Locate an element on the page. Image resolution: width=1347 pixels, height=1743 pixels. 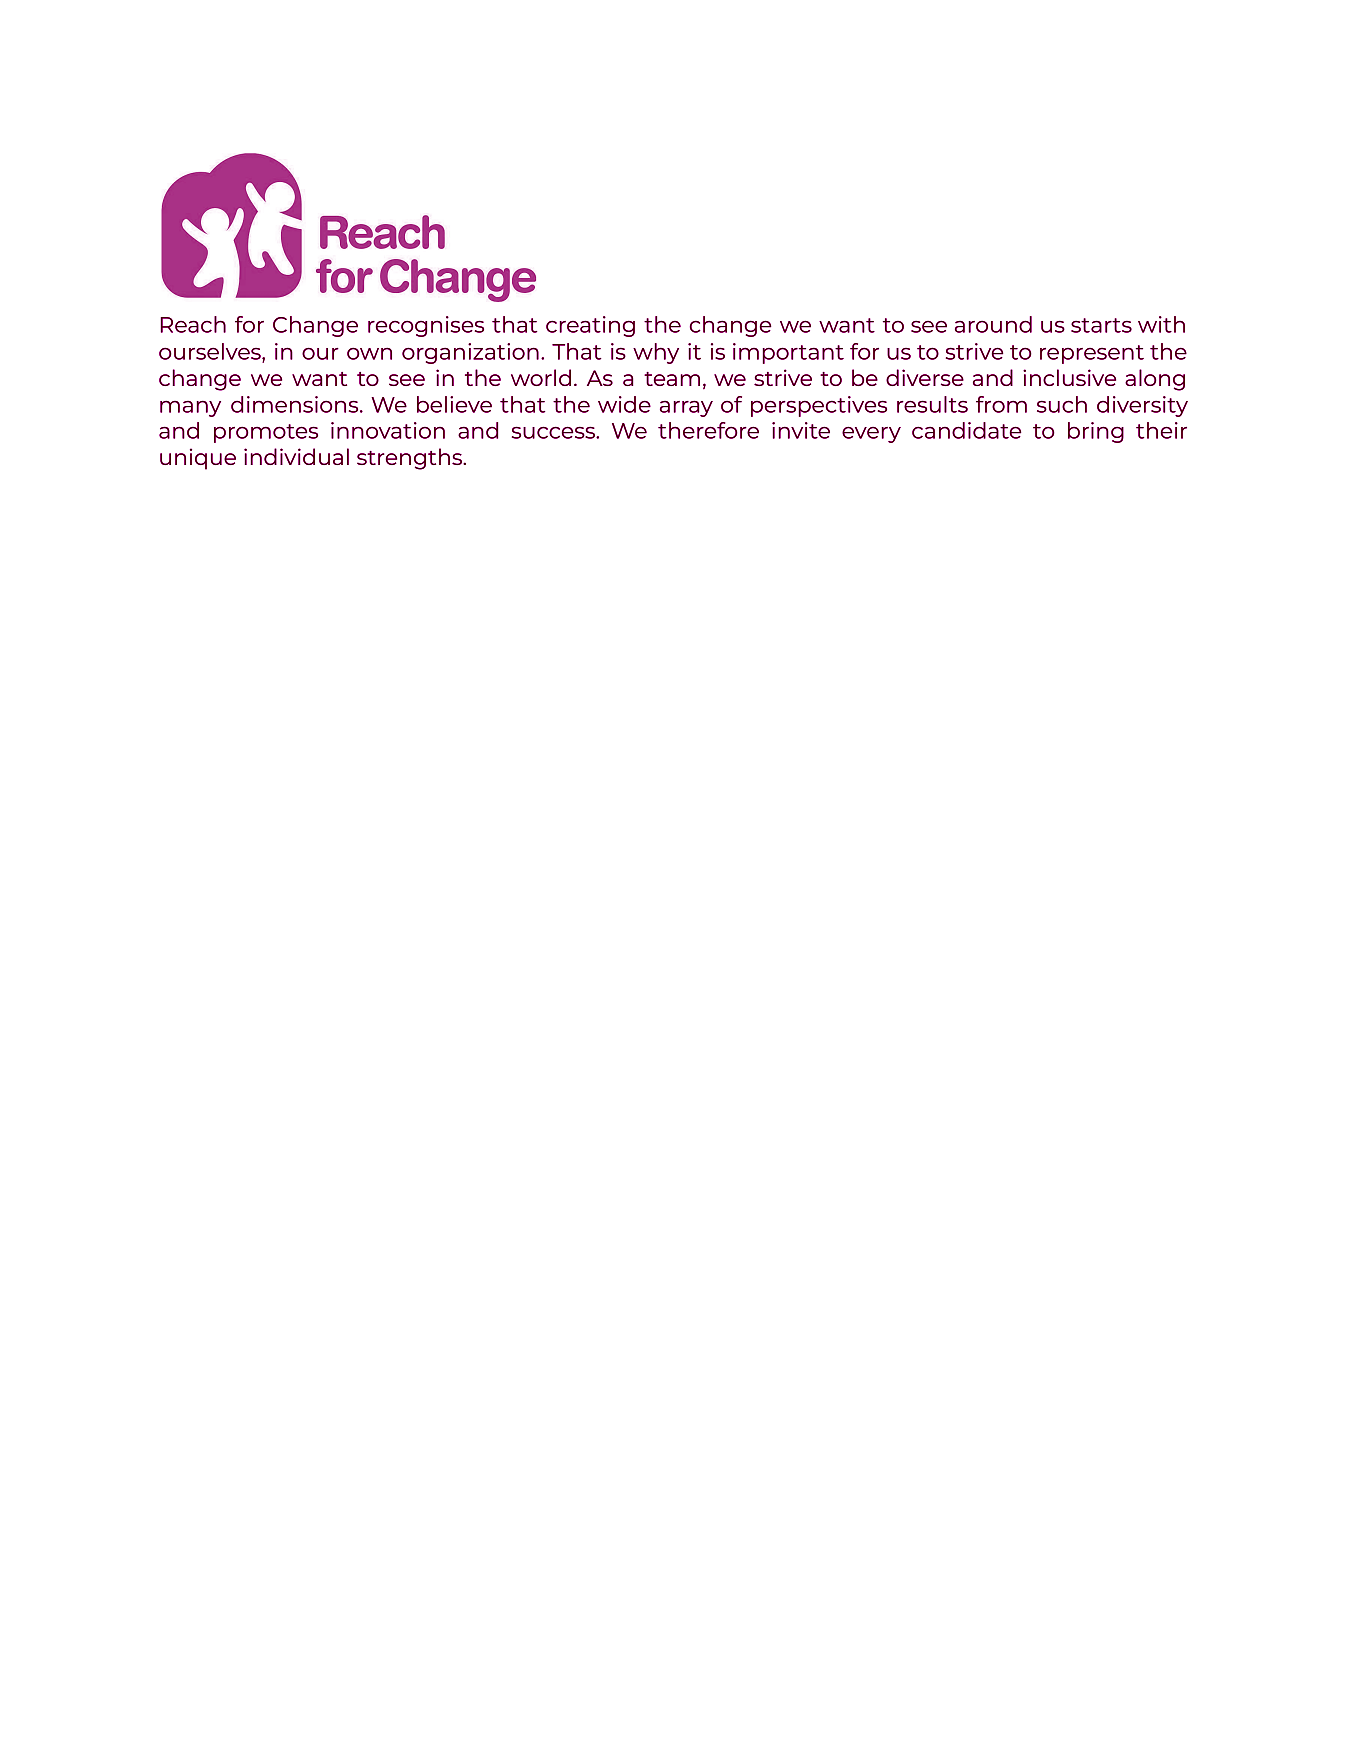
such is located at coordinates (1062, 404).
